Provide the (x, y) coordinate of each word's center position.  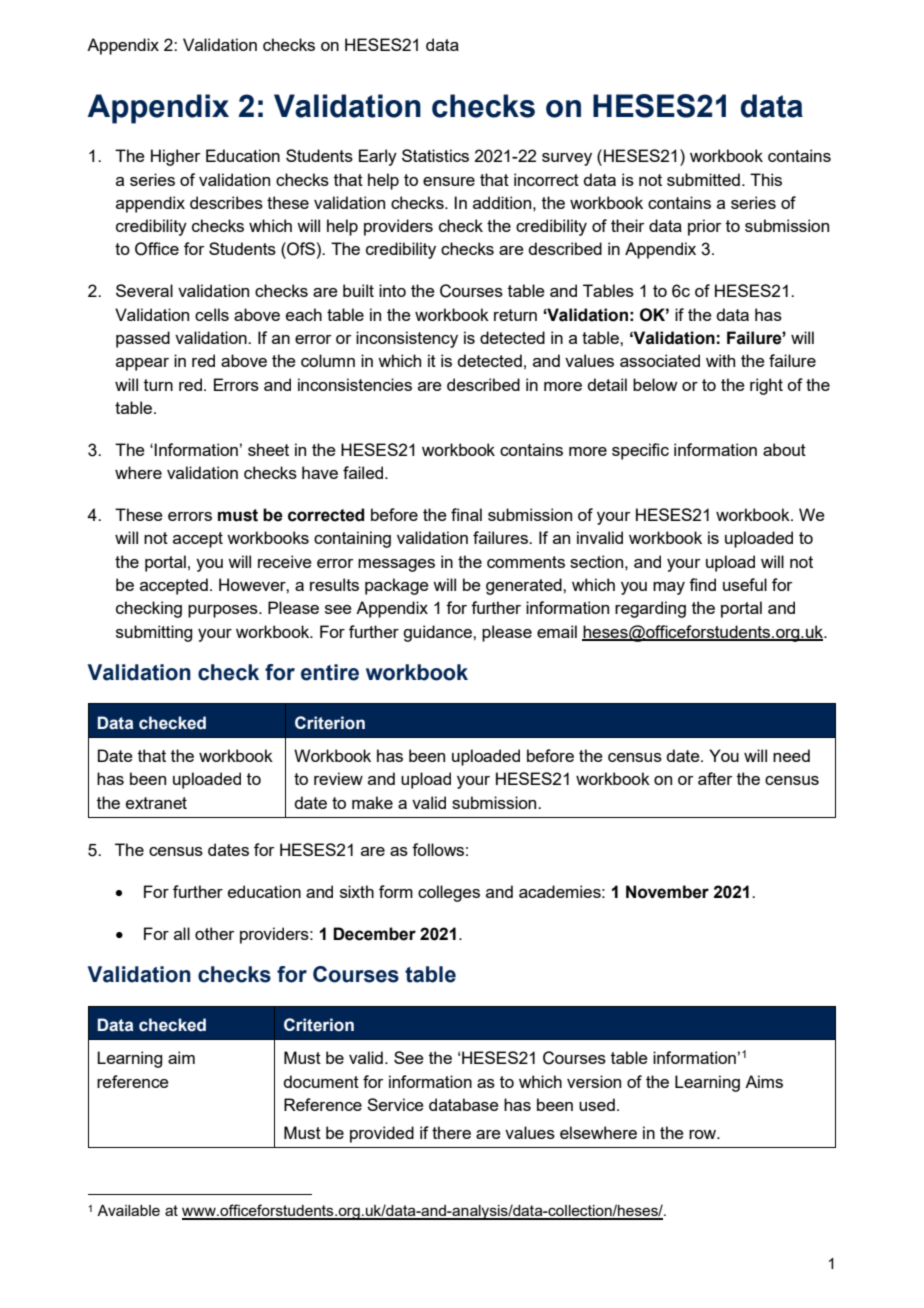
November (667, 892)
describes (226, 202)
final (466, 514)
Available (128, 1210)
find (702, 584)
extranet (156, 803)
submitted (703, 179)
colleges (449, 893)
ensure (449, 181)
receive (285, 561)
